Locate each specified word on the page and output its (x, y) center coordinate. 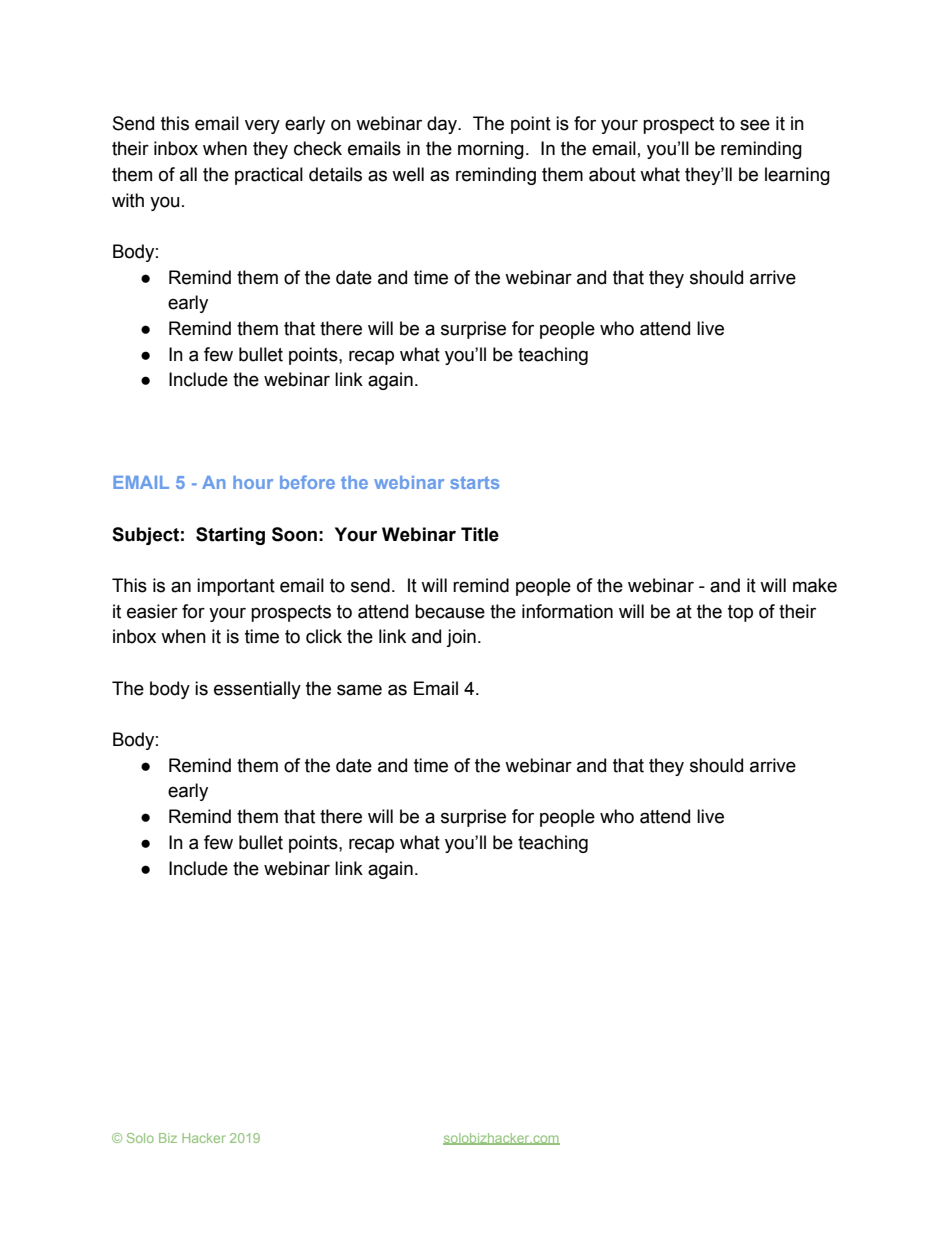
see (755, 125)
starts (474, 482)
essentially (257, 690)
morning (491, 150)
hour (253, 482)
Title (480, 534)
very (262, 126)
